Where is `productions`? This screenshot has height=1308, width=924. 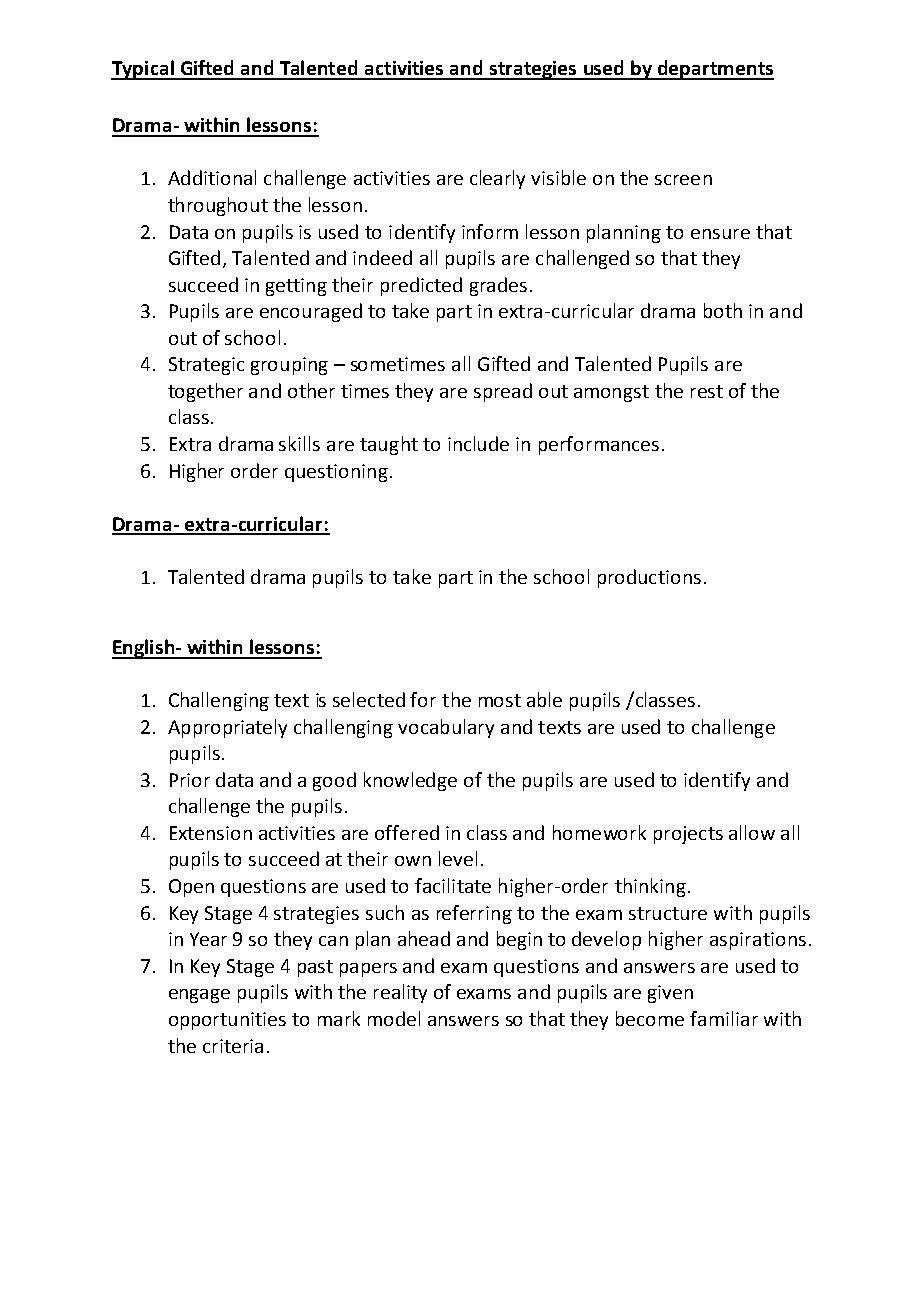 productions is located at coordinates (649, 578).
